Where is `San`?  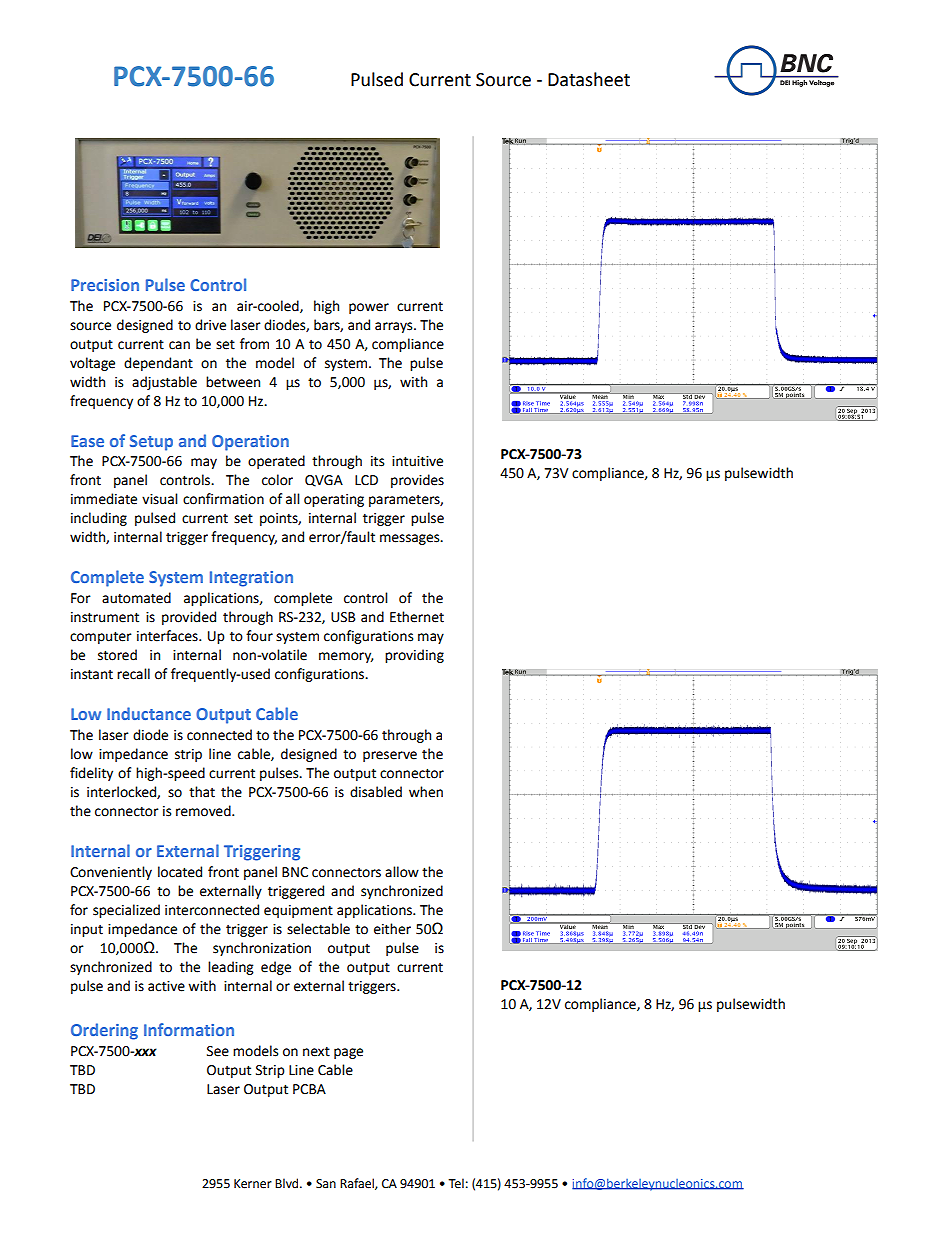 San is located at coordinates (326, 1184).
